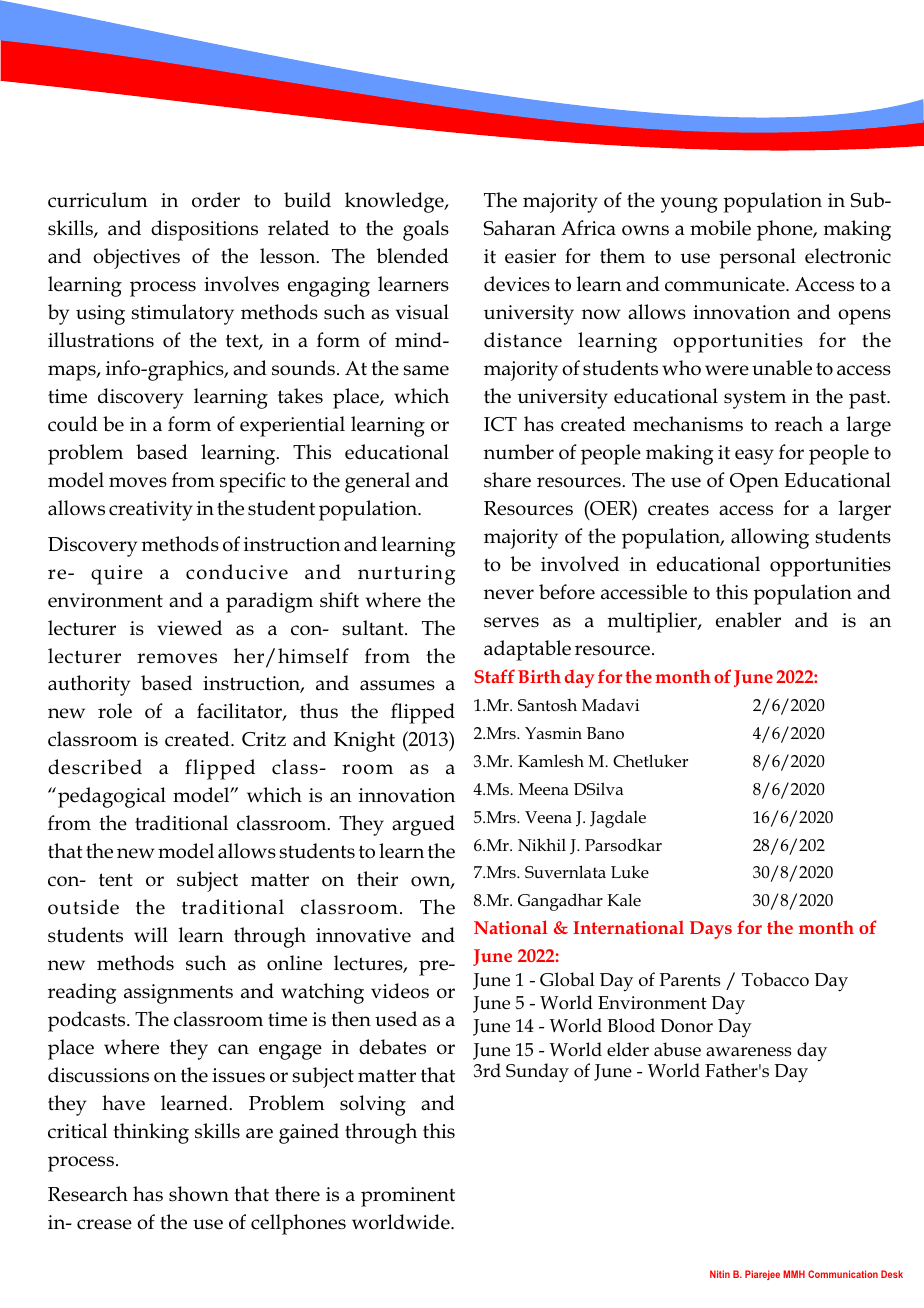 The width and height of the screenshot is (924, 1308). I want to click on goals, so click(426, 230).
